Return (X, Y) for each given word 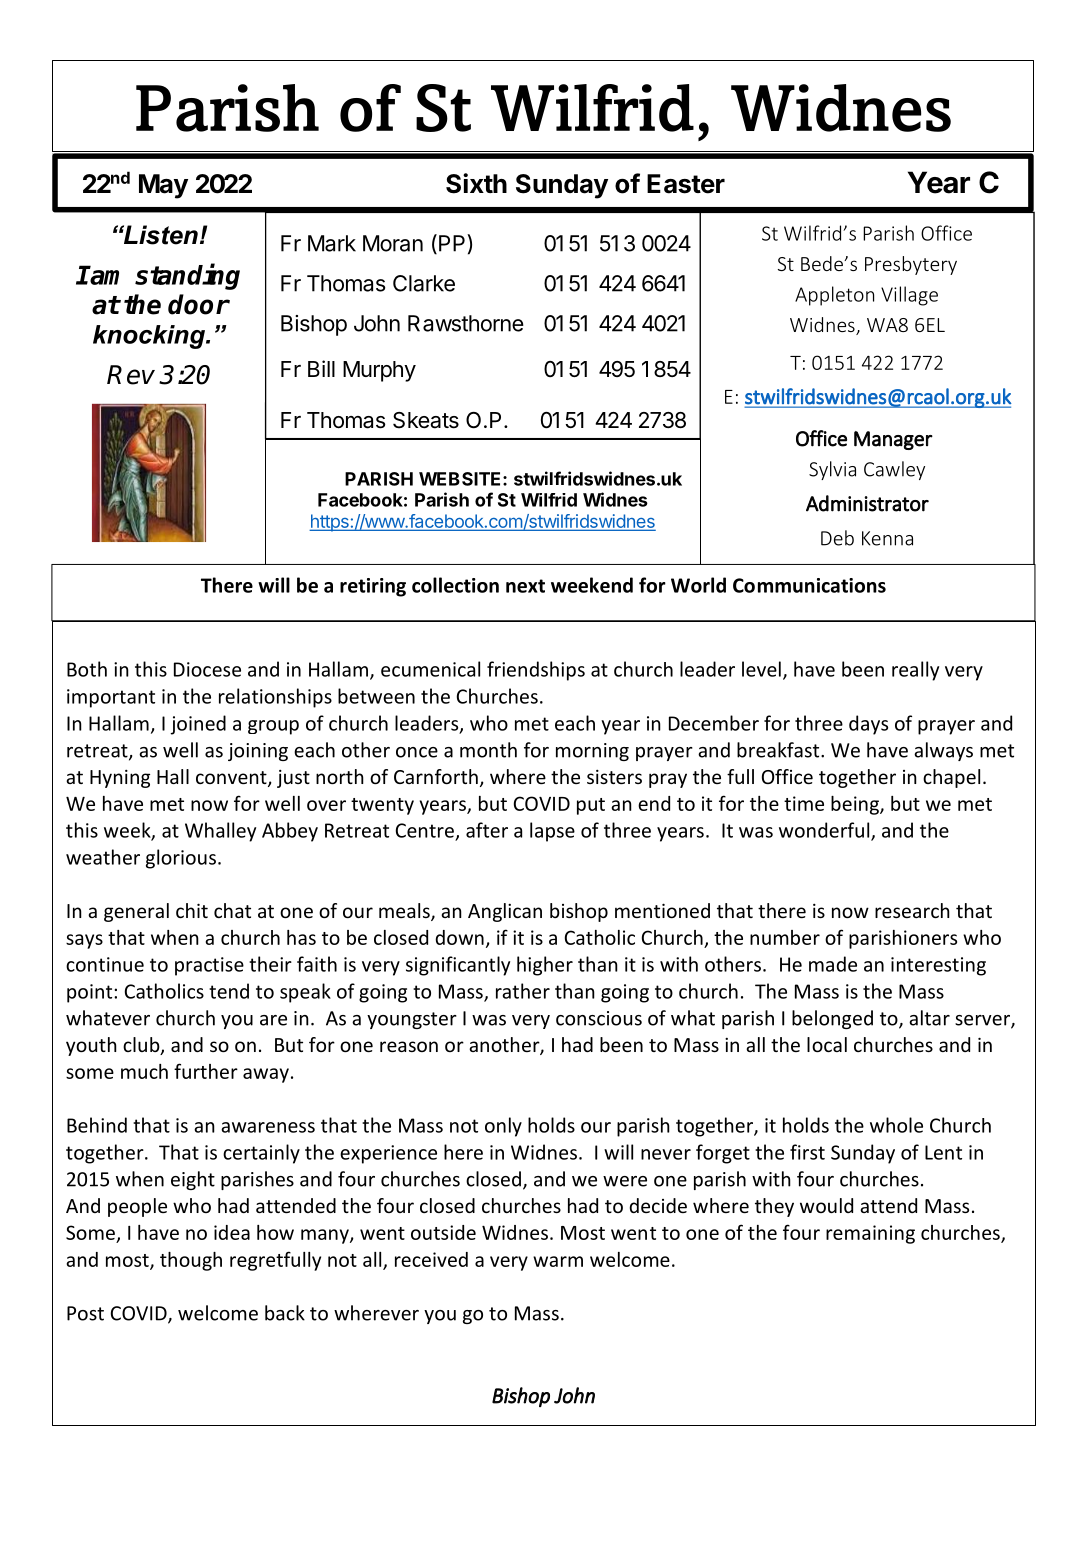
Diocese (207, 669)
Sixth (476, 183)
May (163, 186)
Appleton (834, 296)
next (525, 586)
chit (192, 910)
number (785, 937)
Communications (809, 585)
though (191, 1261)
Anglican (505, 912)
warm (558, 1261)
